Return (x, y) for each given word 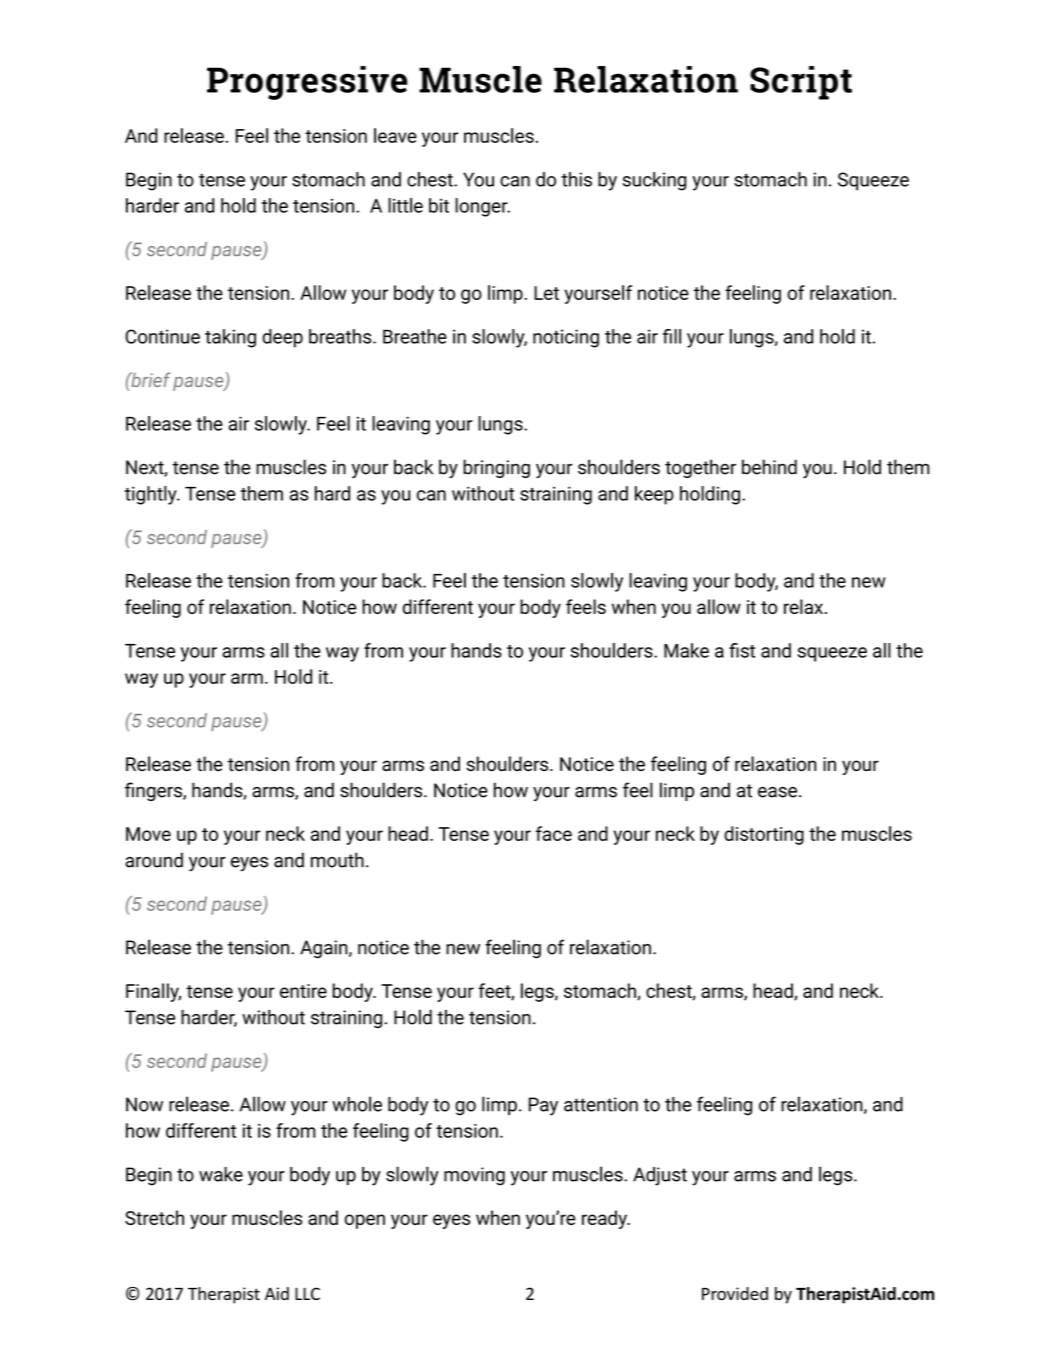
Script (801, 83)
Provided (735, 1293)
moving (474, 1176)
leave (395, 135)
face (554, 833)
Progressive (307, 83)
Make (686, 650)
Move (148, 834)
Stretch (154, 1217)
